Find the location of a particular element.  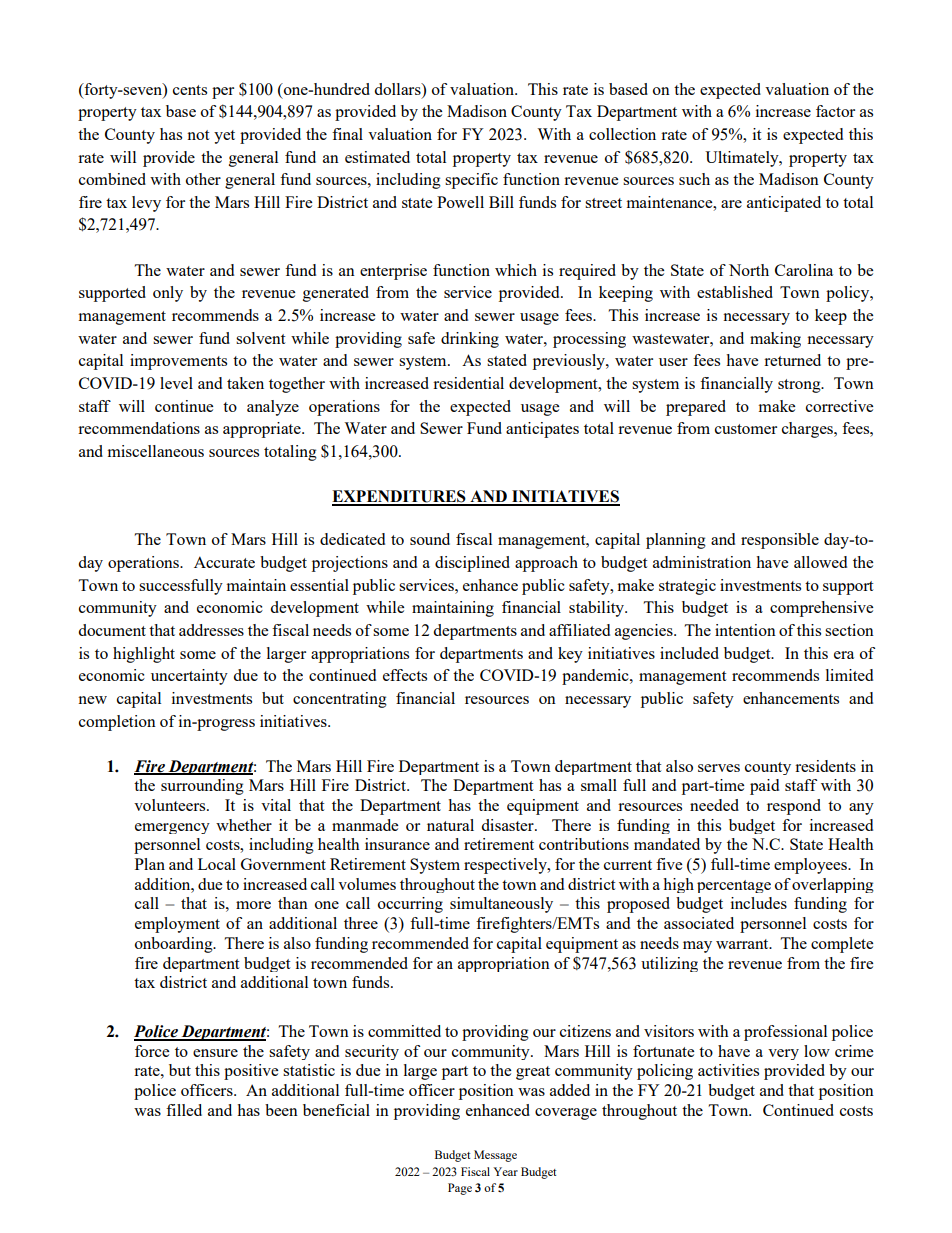

addresses is located at coordinates (211, 630).
